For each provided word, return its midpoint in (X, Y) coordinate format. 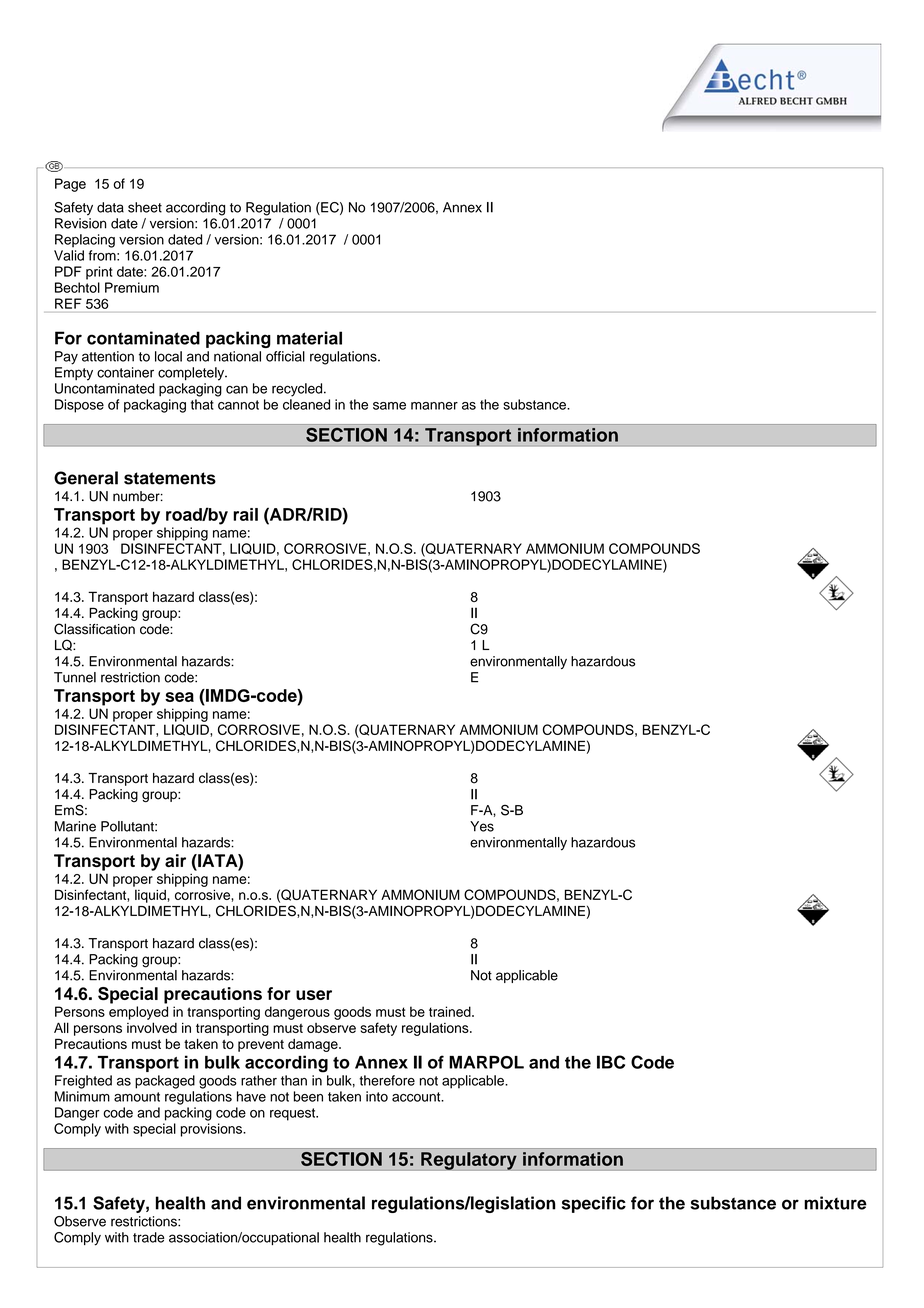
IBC (611, 1062)
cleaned (306, 404)
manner (434, 406)
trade (148, 1237)
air (175, 860)
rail (245, 514)
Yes (482, 826)
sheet (145, 207)
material (309, 338)
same (389, 406)
